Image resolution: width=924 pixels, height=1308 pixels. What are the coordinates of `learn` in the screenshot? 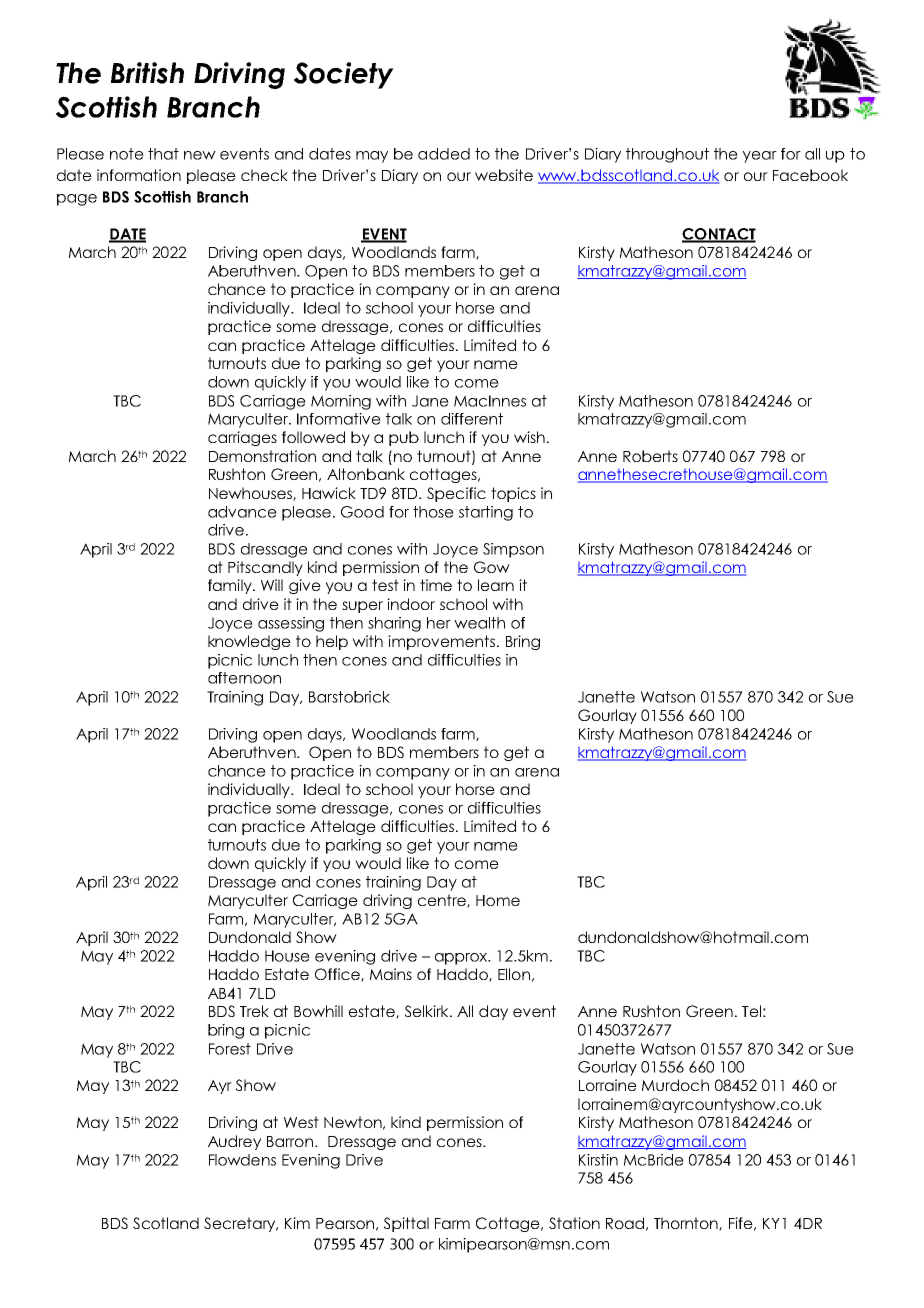 It's located at (496, 585).
